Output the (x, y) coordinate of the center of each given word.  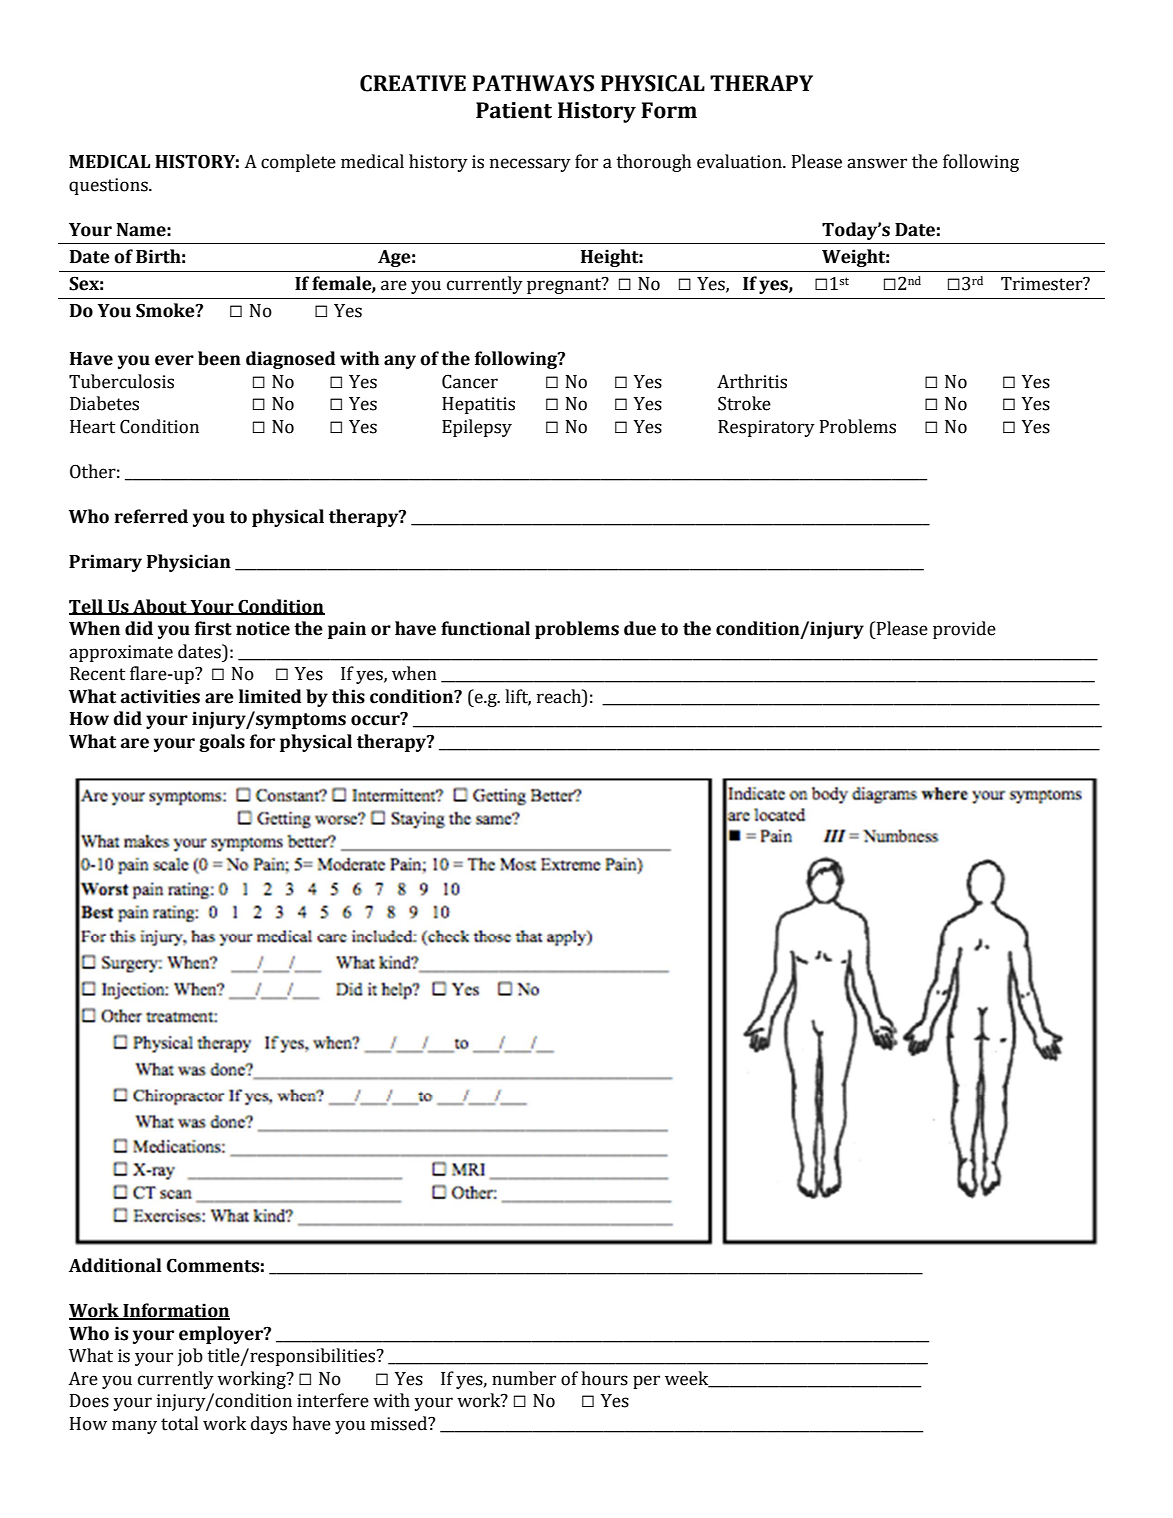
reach (560, 696)
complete (298, 163)
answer (877, 163)
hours (604, 1378)
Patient (514, 110)
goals (222, 743)
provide (964, 630)
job (190, 1357)
